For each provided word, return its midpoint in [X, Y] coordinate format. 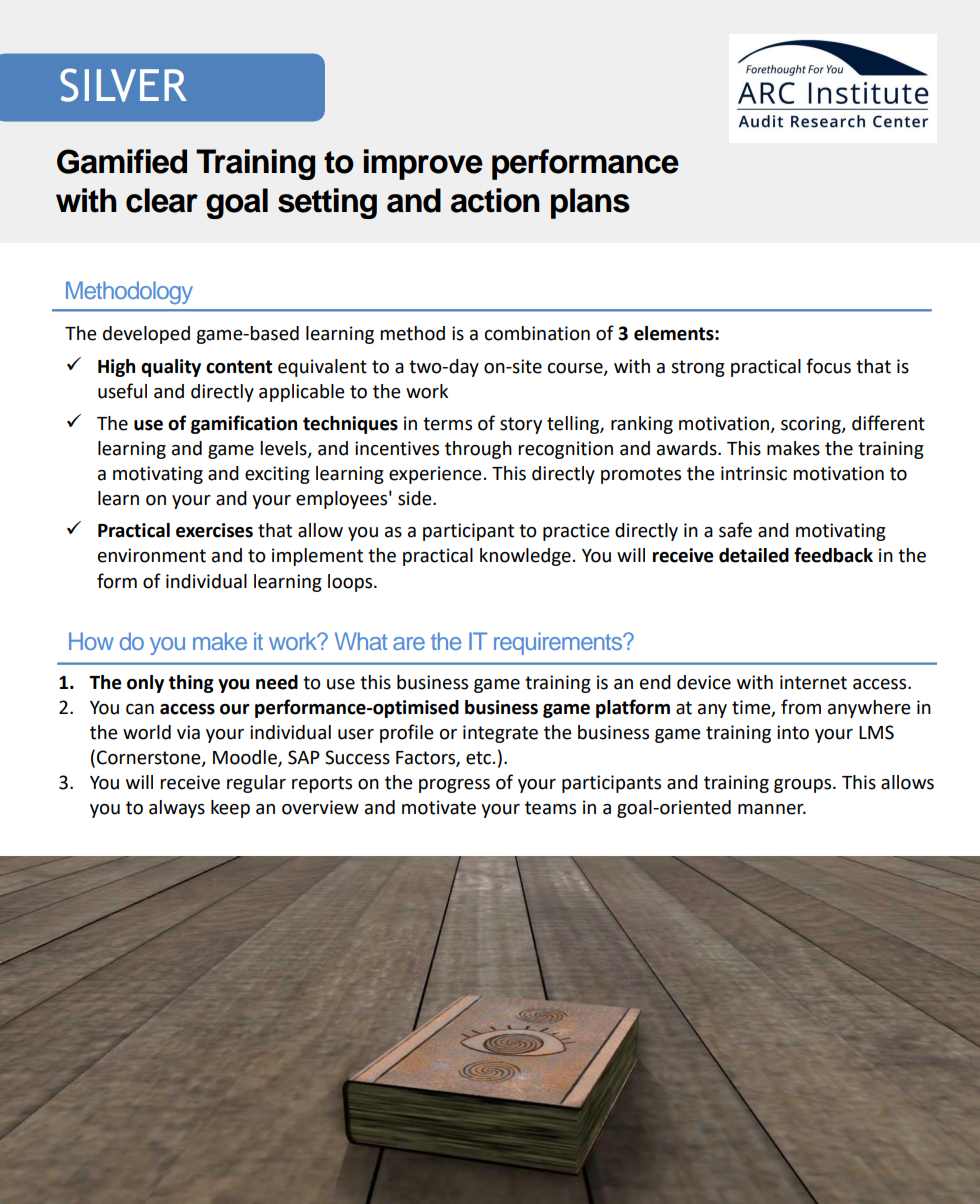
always [177, 809]
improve [423, 164]
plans [590, 203]
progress [454, 786]
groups [804, 786]
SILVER [123, 85]
